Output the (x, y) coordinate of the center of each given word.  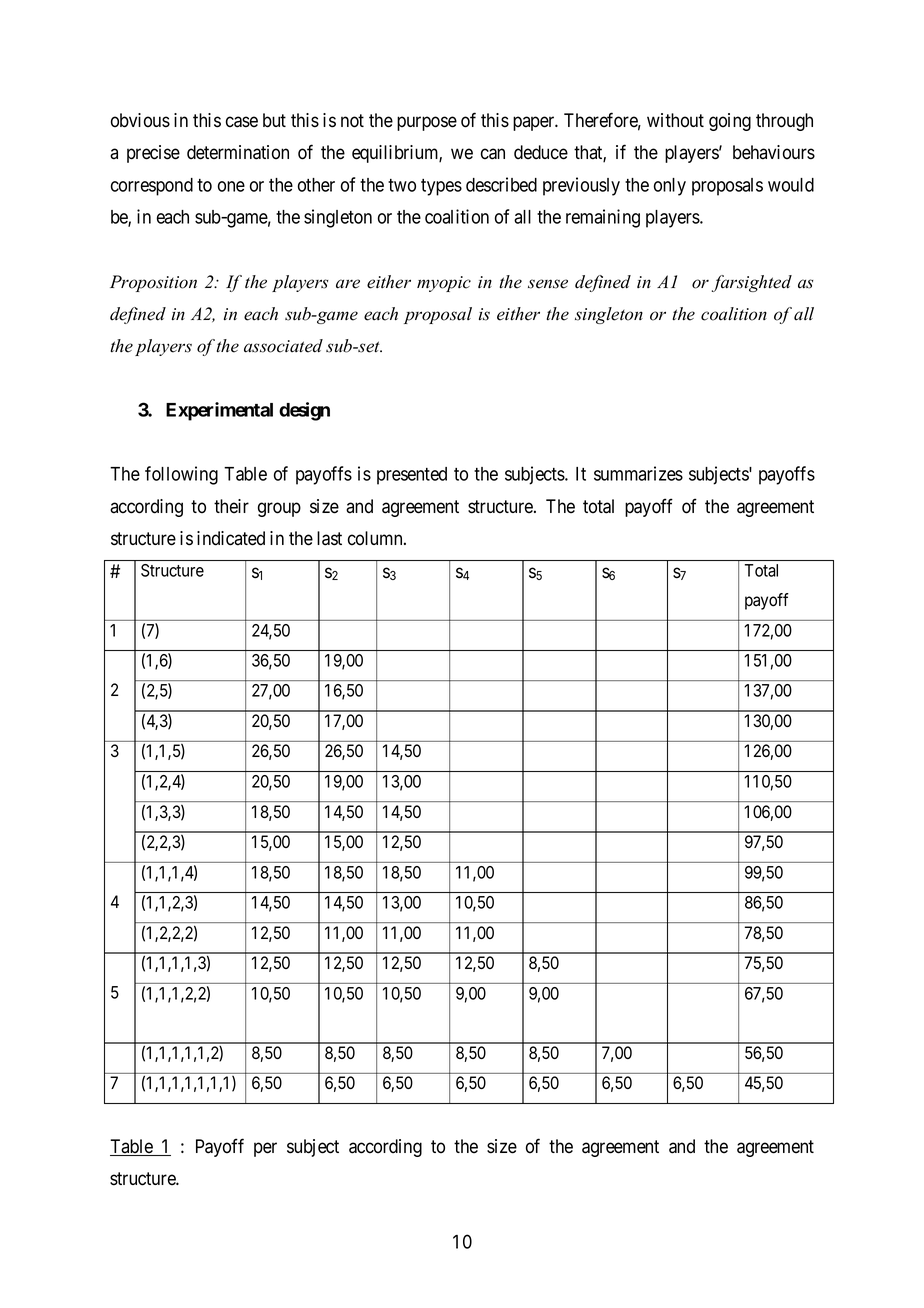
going (730, 122)
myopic (444, 284)
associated (283, 346)
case (242, 122)
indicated (231, 538)
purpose (427, 123)
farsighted (752, 283)
